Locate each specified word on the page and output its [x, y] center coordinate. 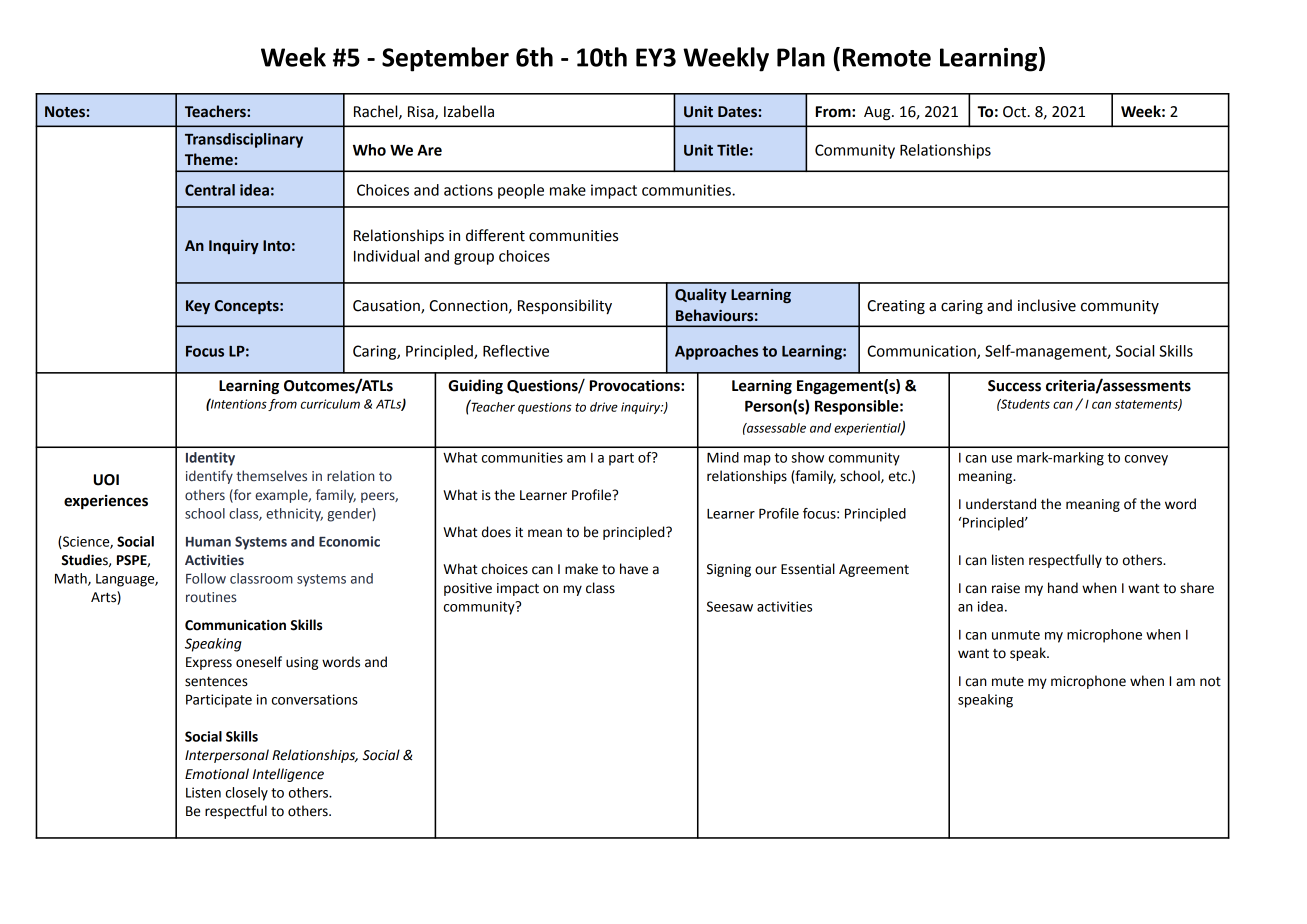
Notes [65, 112]
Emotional [217, 774]
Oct [1016, 112]
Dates [737, 112]
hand [1063, 588]
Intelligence [288, 775]
